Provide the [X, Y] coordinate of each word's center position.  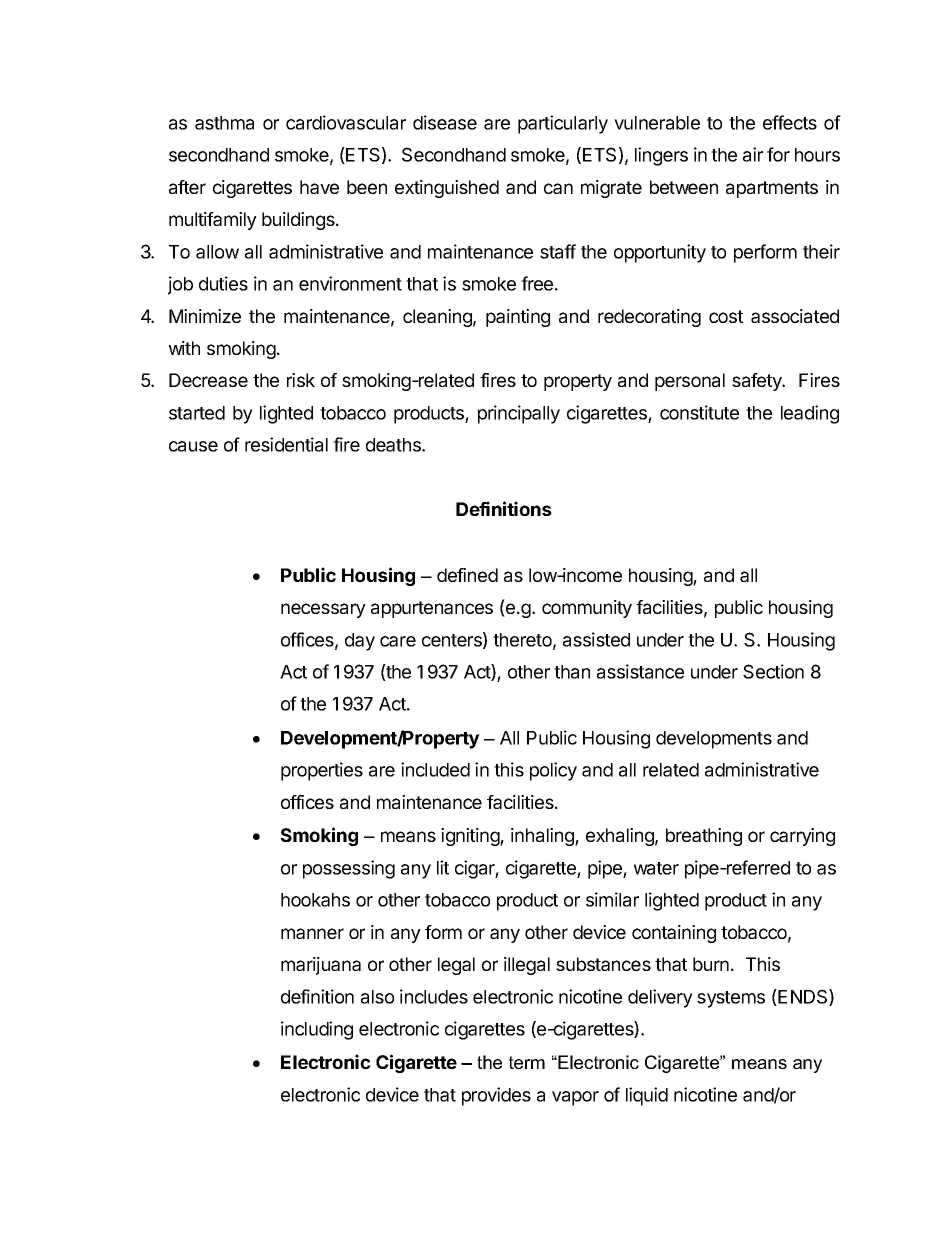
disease [445, 122]
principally [519, 414]
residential [286, 444]
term [527, 1062]
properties [322, 771]
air [753, 154]
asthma [224, 123]
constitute [699, 412]
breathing [704, 837]
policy [553, 771]
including [317, 1030]
